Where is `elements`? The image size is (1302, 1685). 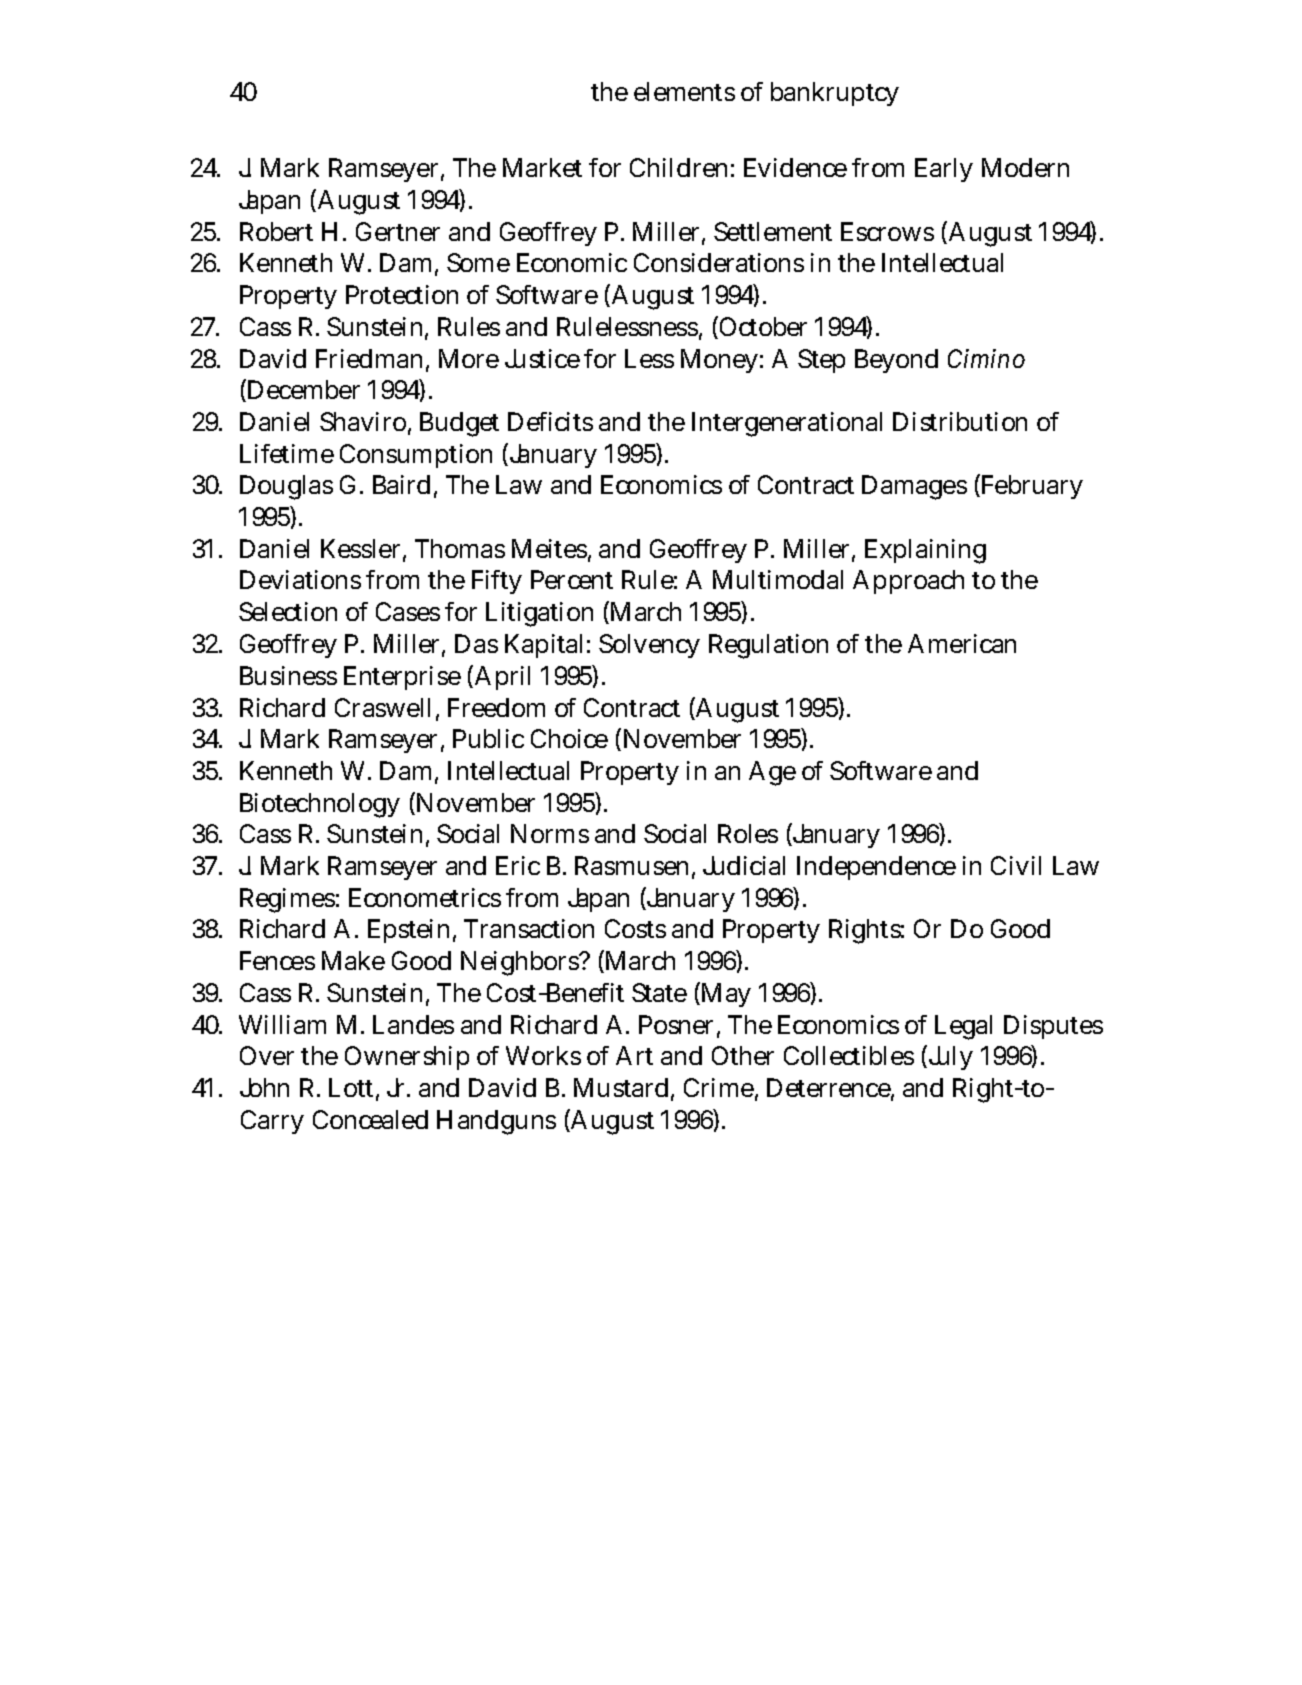 elements is located at coordinates (684, 91).
